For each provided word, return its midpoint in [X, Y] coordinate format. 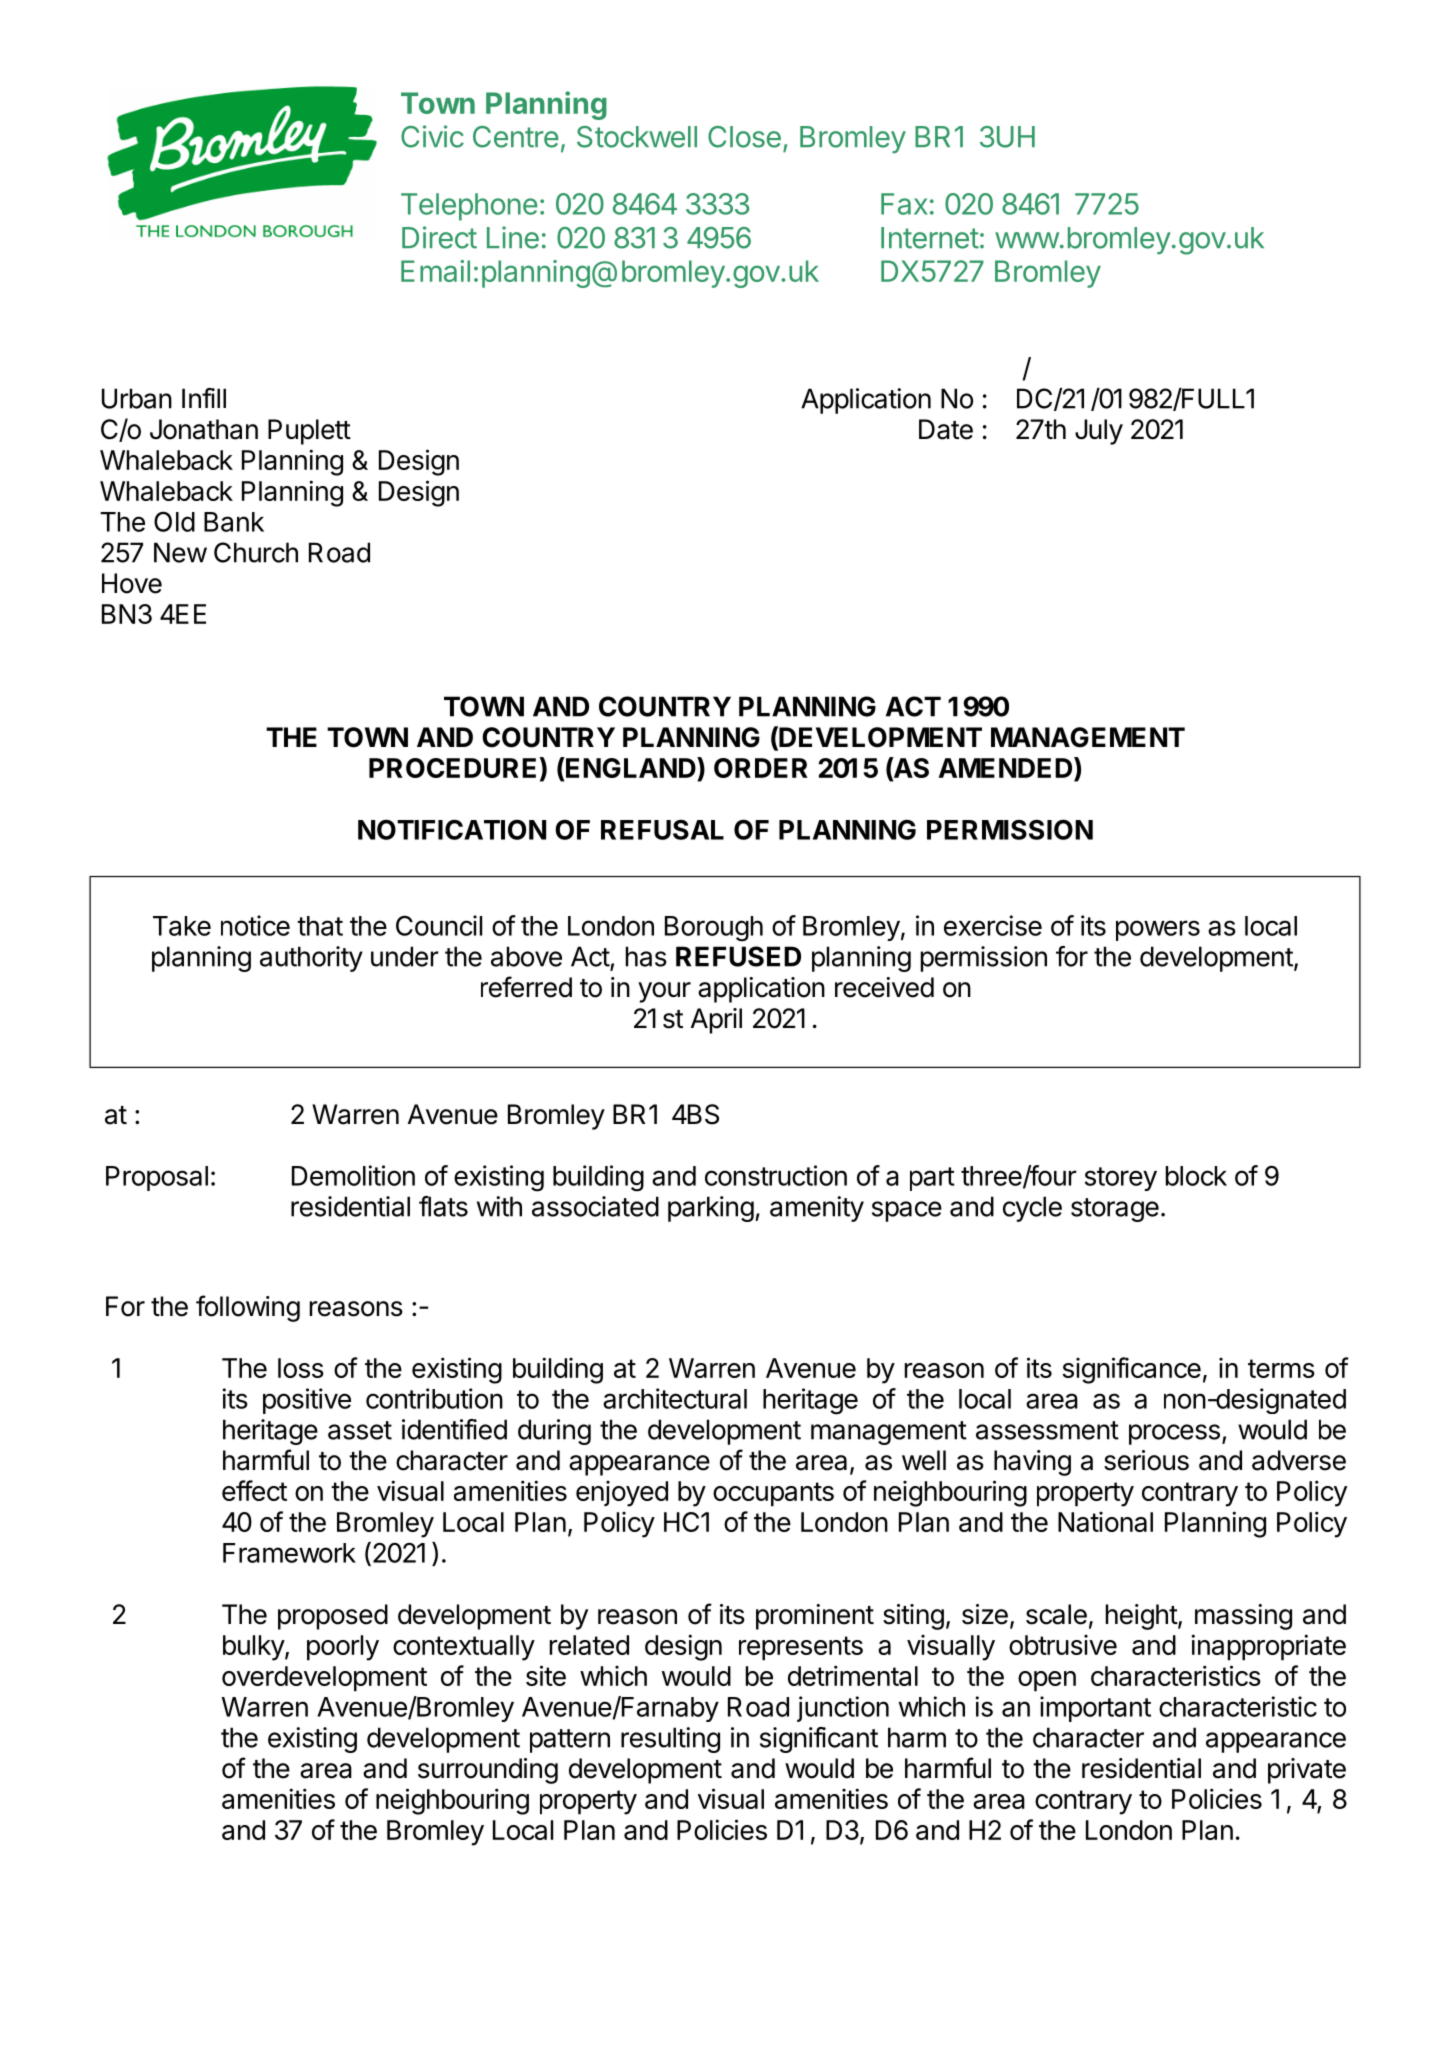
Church [256, 552]
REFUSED [738, 956]
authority [311, 959]
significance [1132, 1370]
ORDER [761, 768]
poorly [343, 1648]
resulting [670, 1740]
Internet [930, 238]
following [248, 1308]
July [1099, 432]
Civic [432, 136]
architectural [675, 1398]
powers [1158, 930]
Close [744, 137]
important [1095, 1709]
